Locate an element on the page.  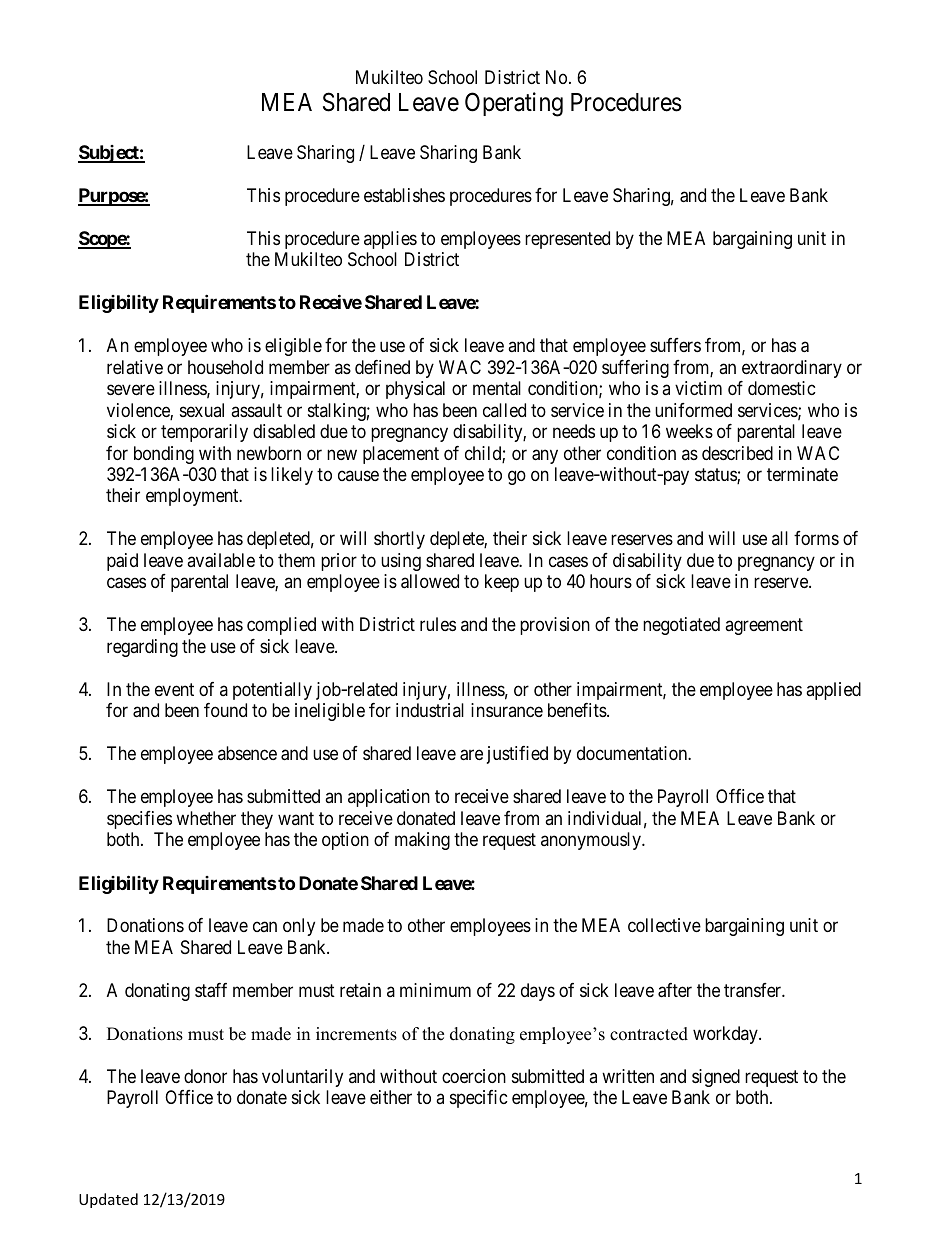
Updated is located at coordinates (108, 1200).
